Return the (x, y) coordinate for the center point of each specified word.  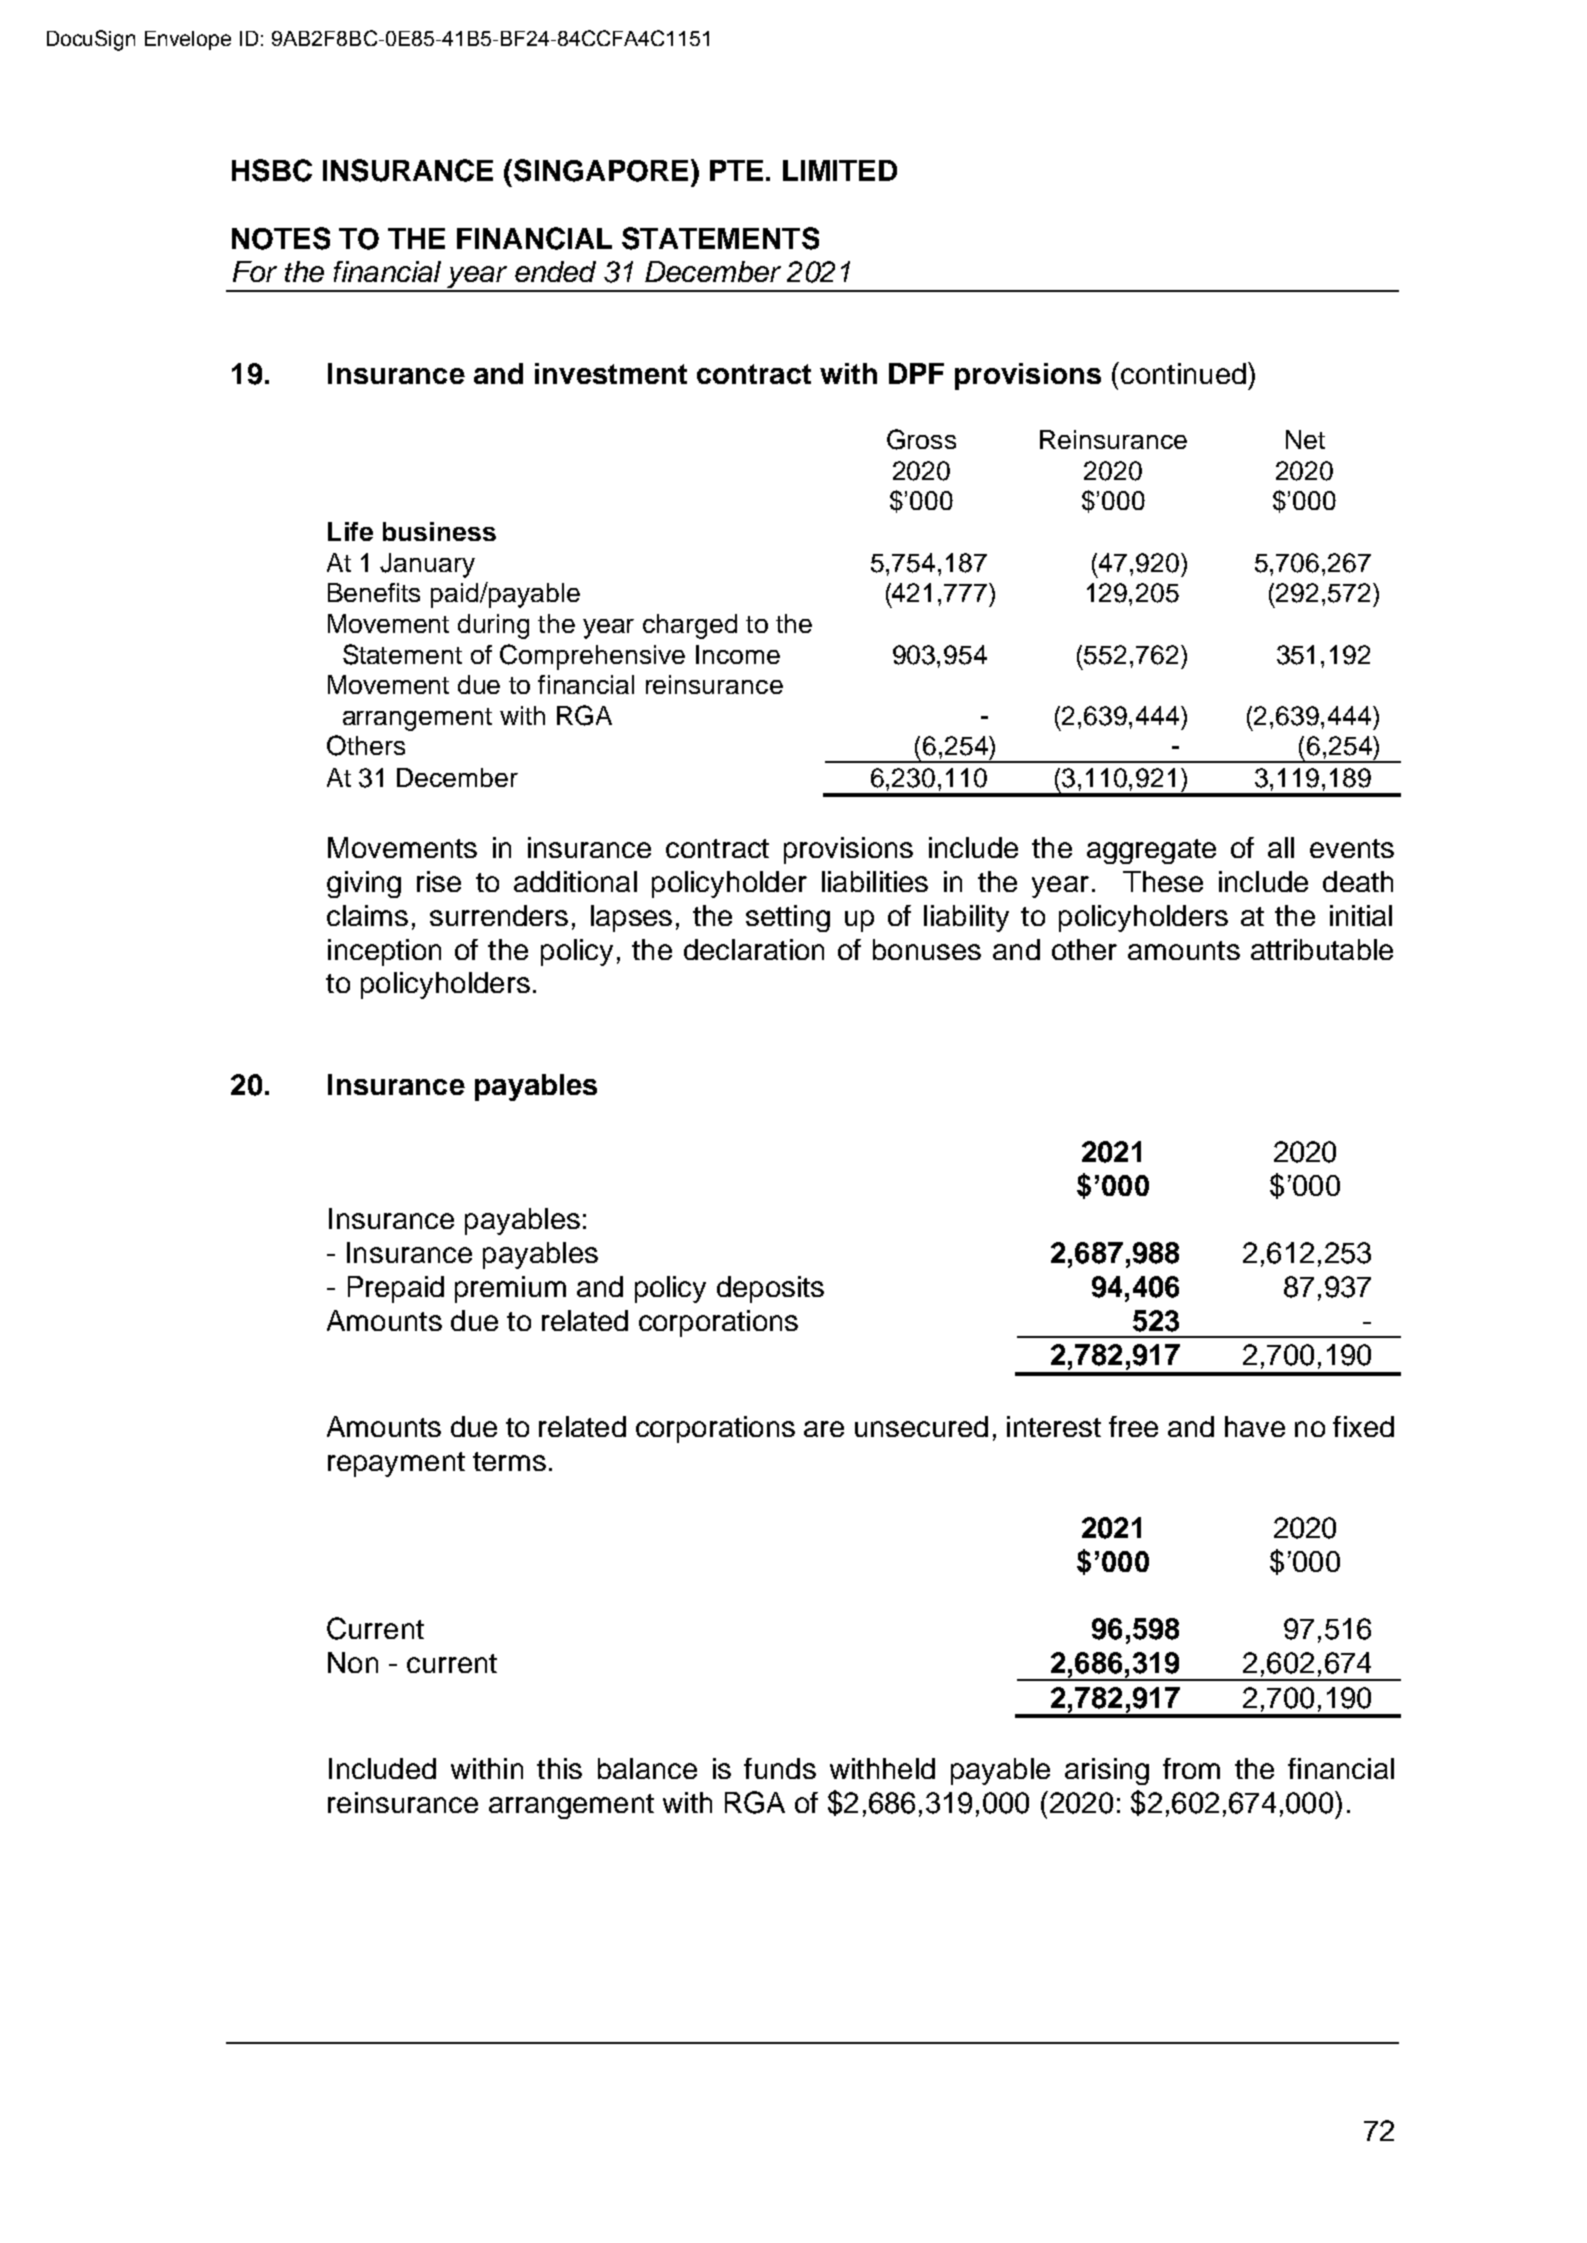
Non (353, 1662)
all (1281, 847)
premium (510, 1289)
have (1255, 1426)
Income (738, 654)
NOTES (281, 238)
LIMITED (840, 170)
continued (1183, 373)
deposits (770, 1289)
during (493, 626)
